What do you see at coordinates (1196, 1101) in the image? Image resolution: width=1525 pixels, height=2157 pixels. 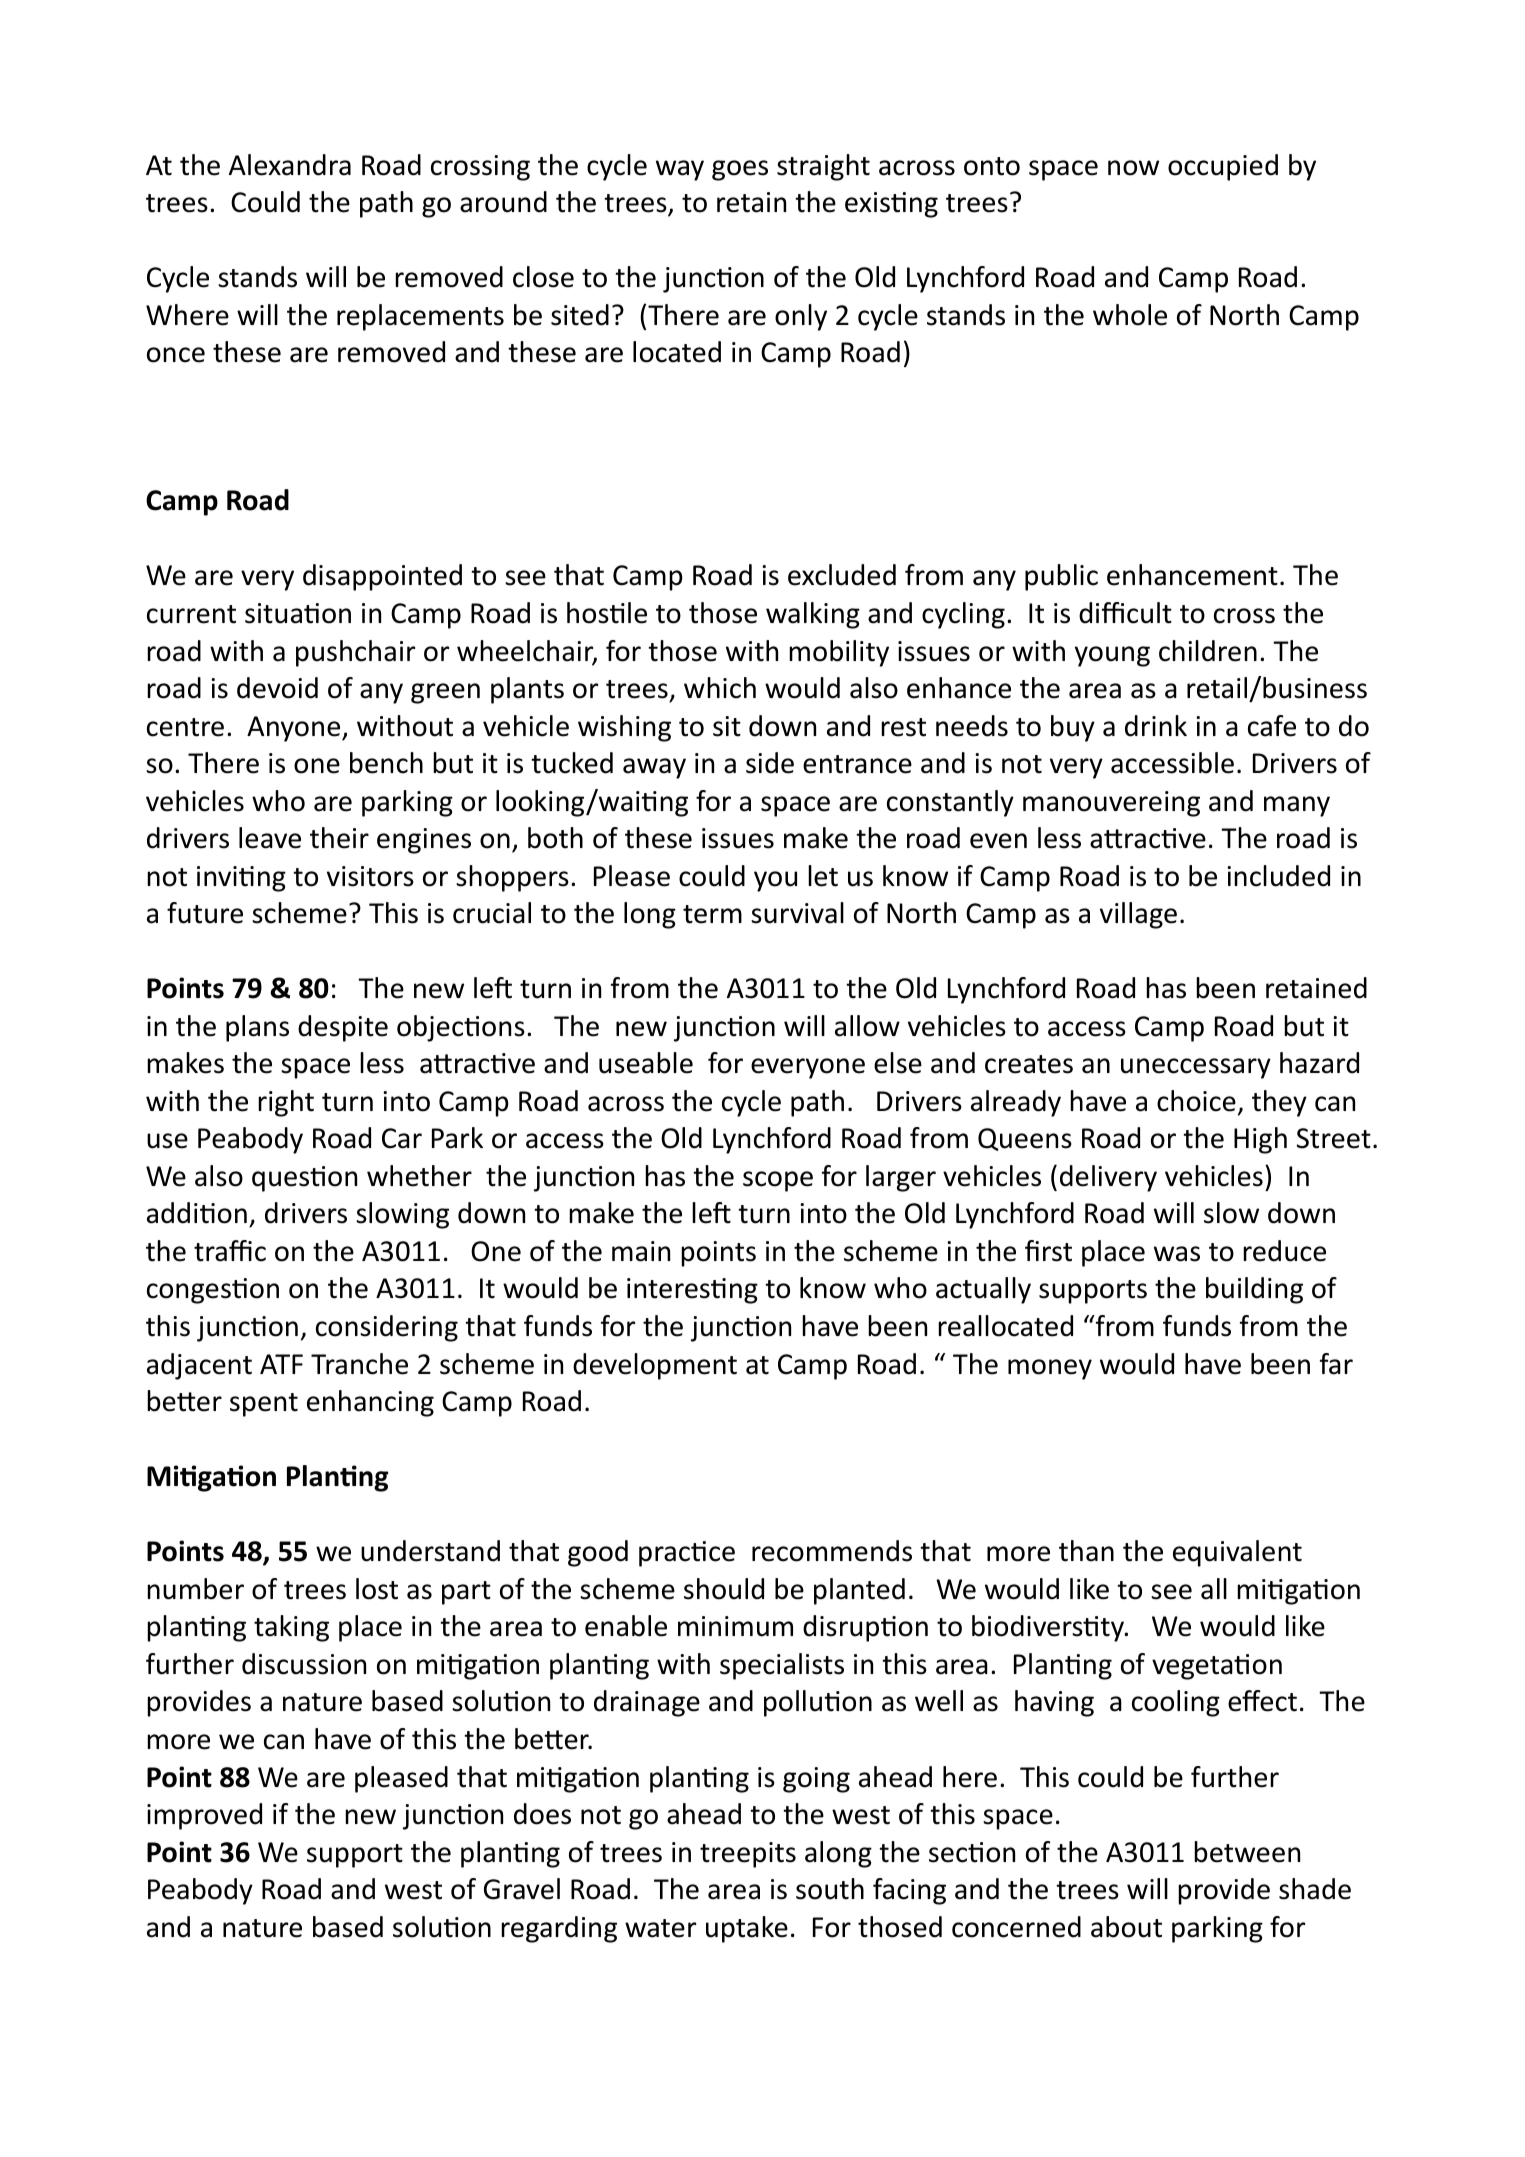 I see `choice` at bounding box center [1196, 1101].
